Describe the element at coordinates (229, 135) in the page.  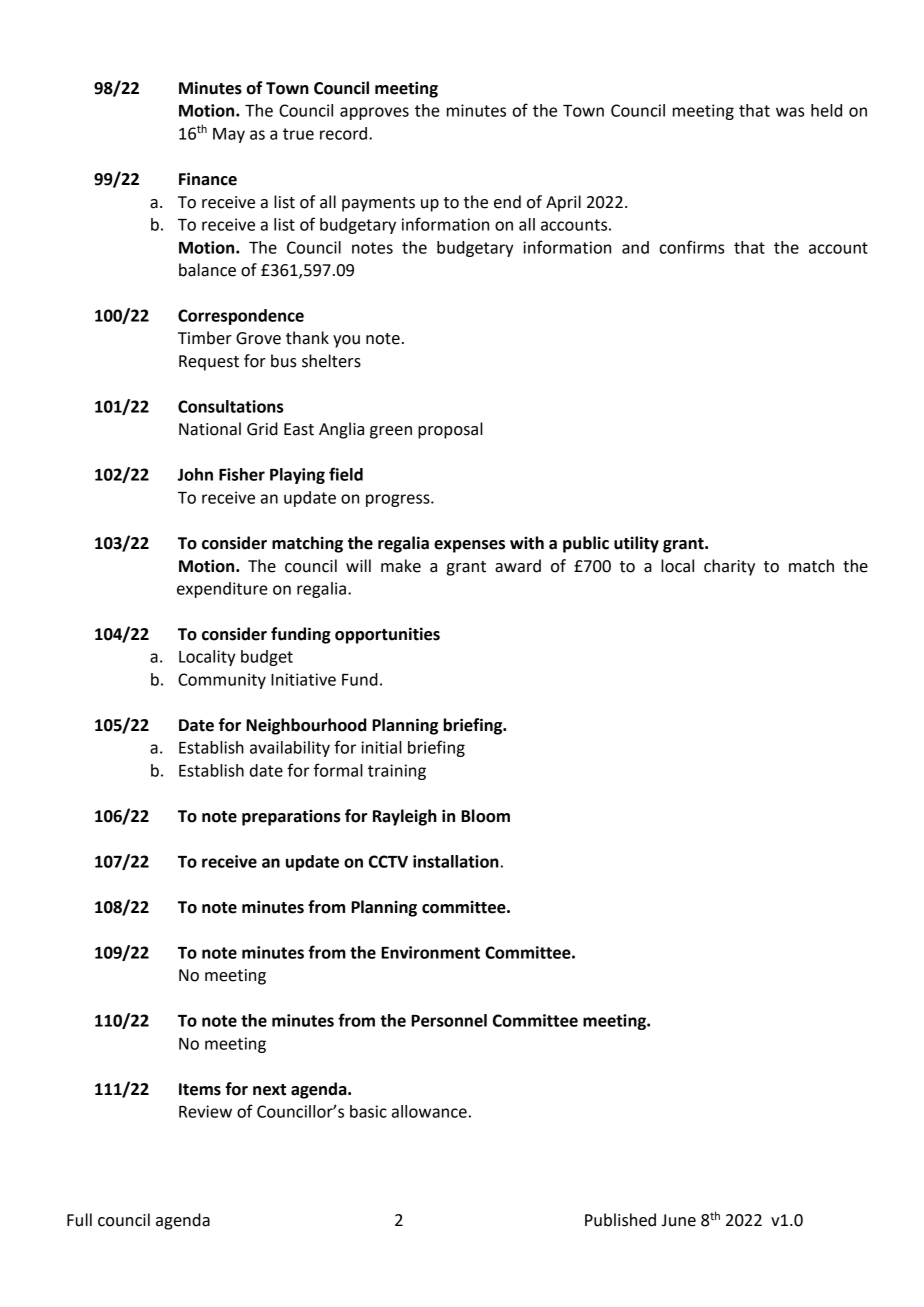
I see `May` at that location.
